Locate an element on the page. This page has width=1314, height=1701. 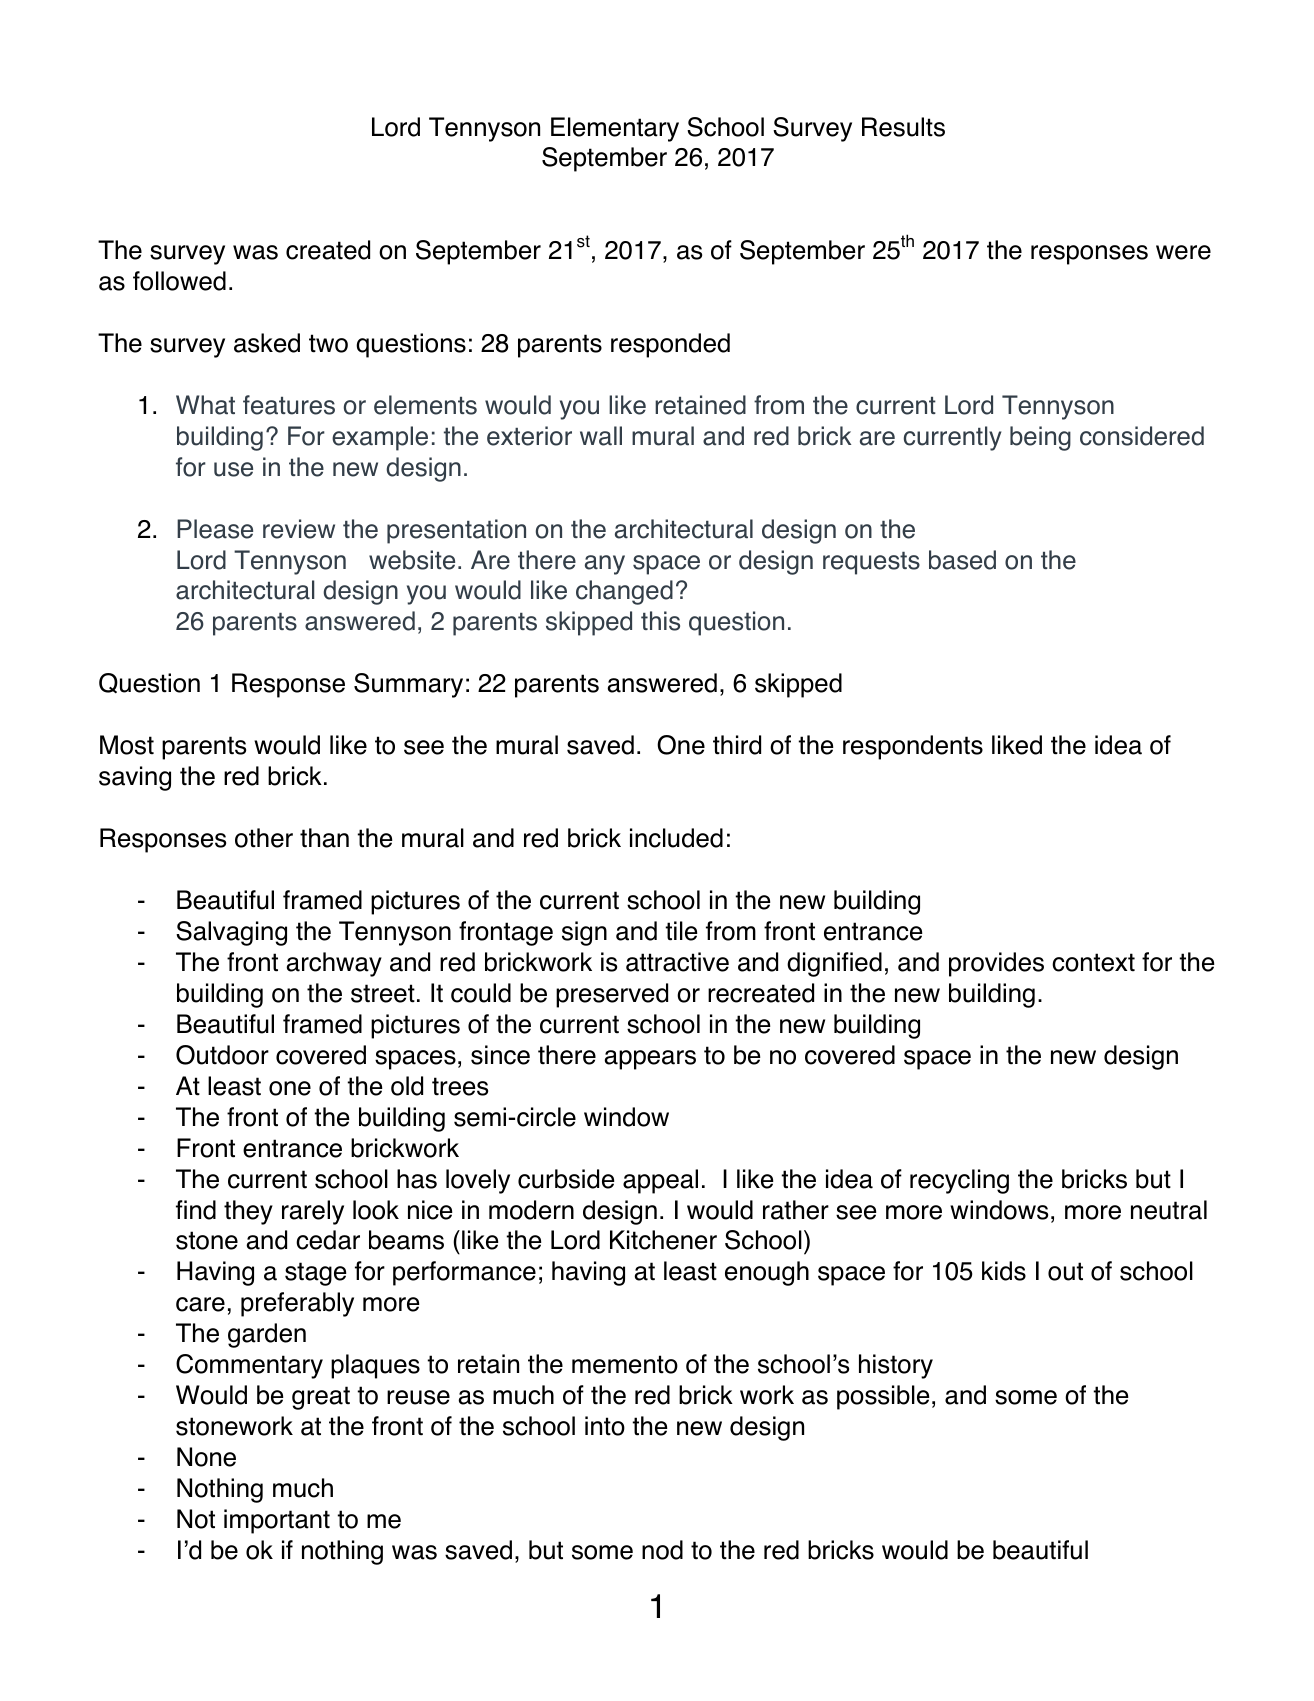
nod is located at coordinates (662, 1550).
